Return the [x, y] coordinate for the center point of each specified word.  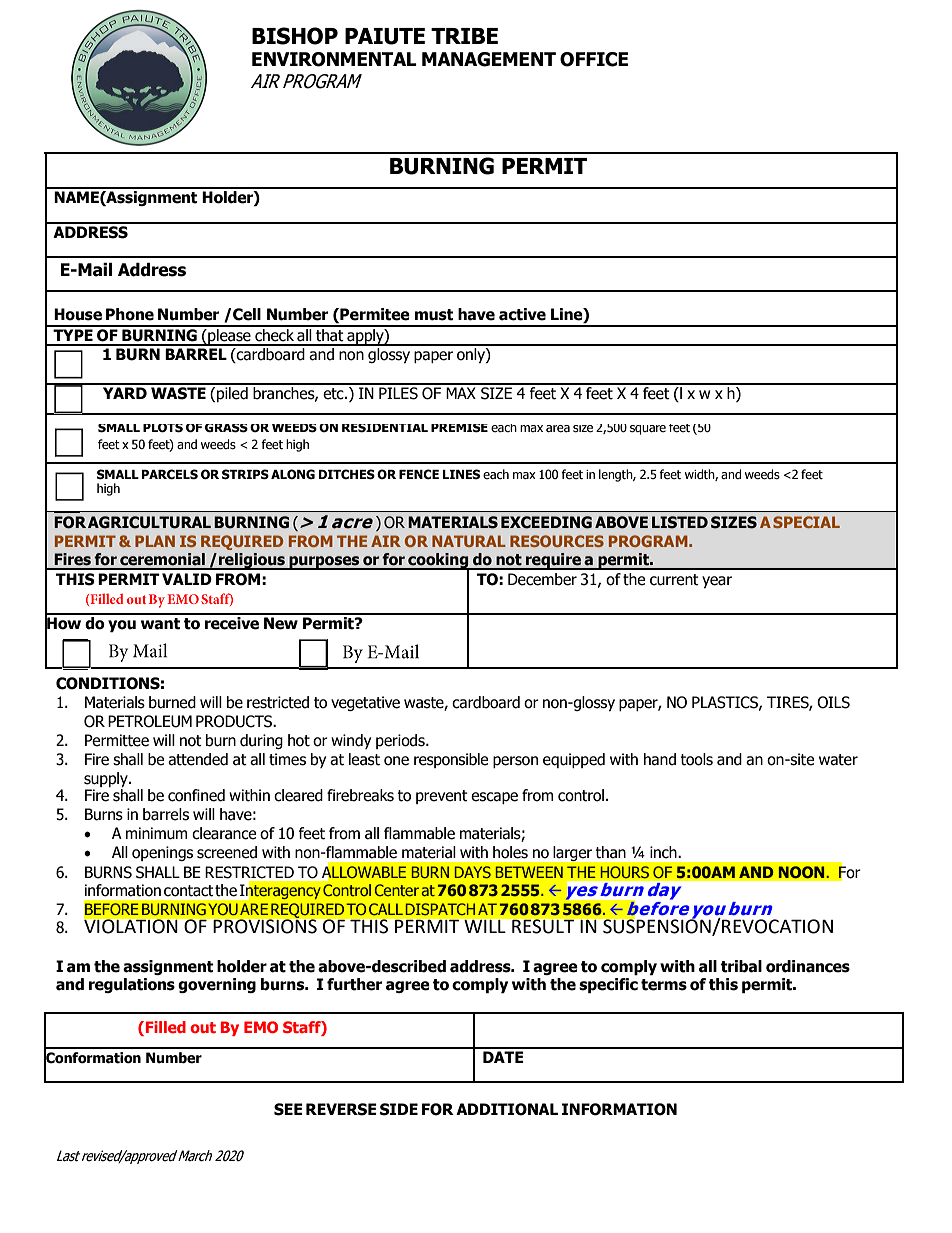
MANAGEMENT [489, 59]
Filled [166, 1027]
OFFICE [594, 59]
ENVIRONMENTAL [334, 59]
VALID [187, 579]
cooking [438, 561]
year [717, 582]
